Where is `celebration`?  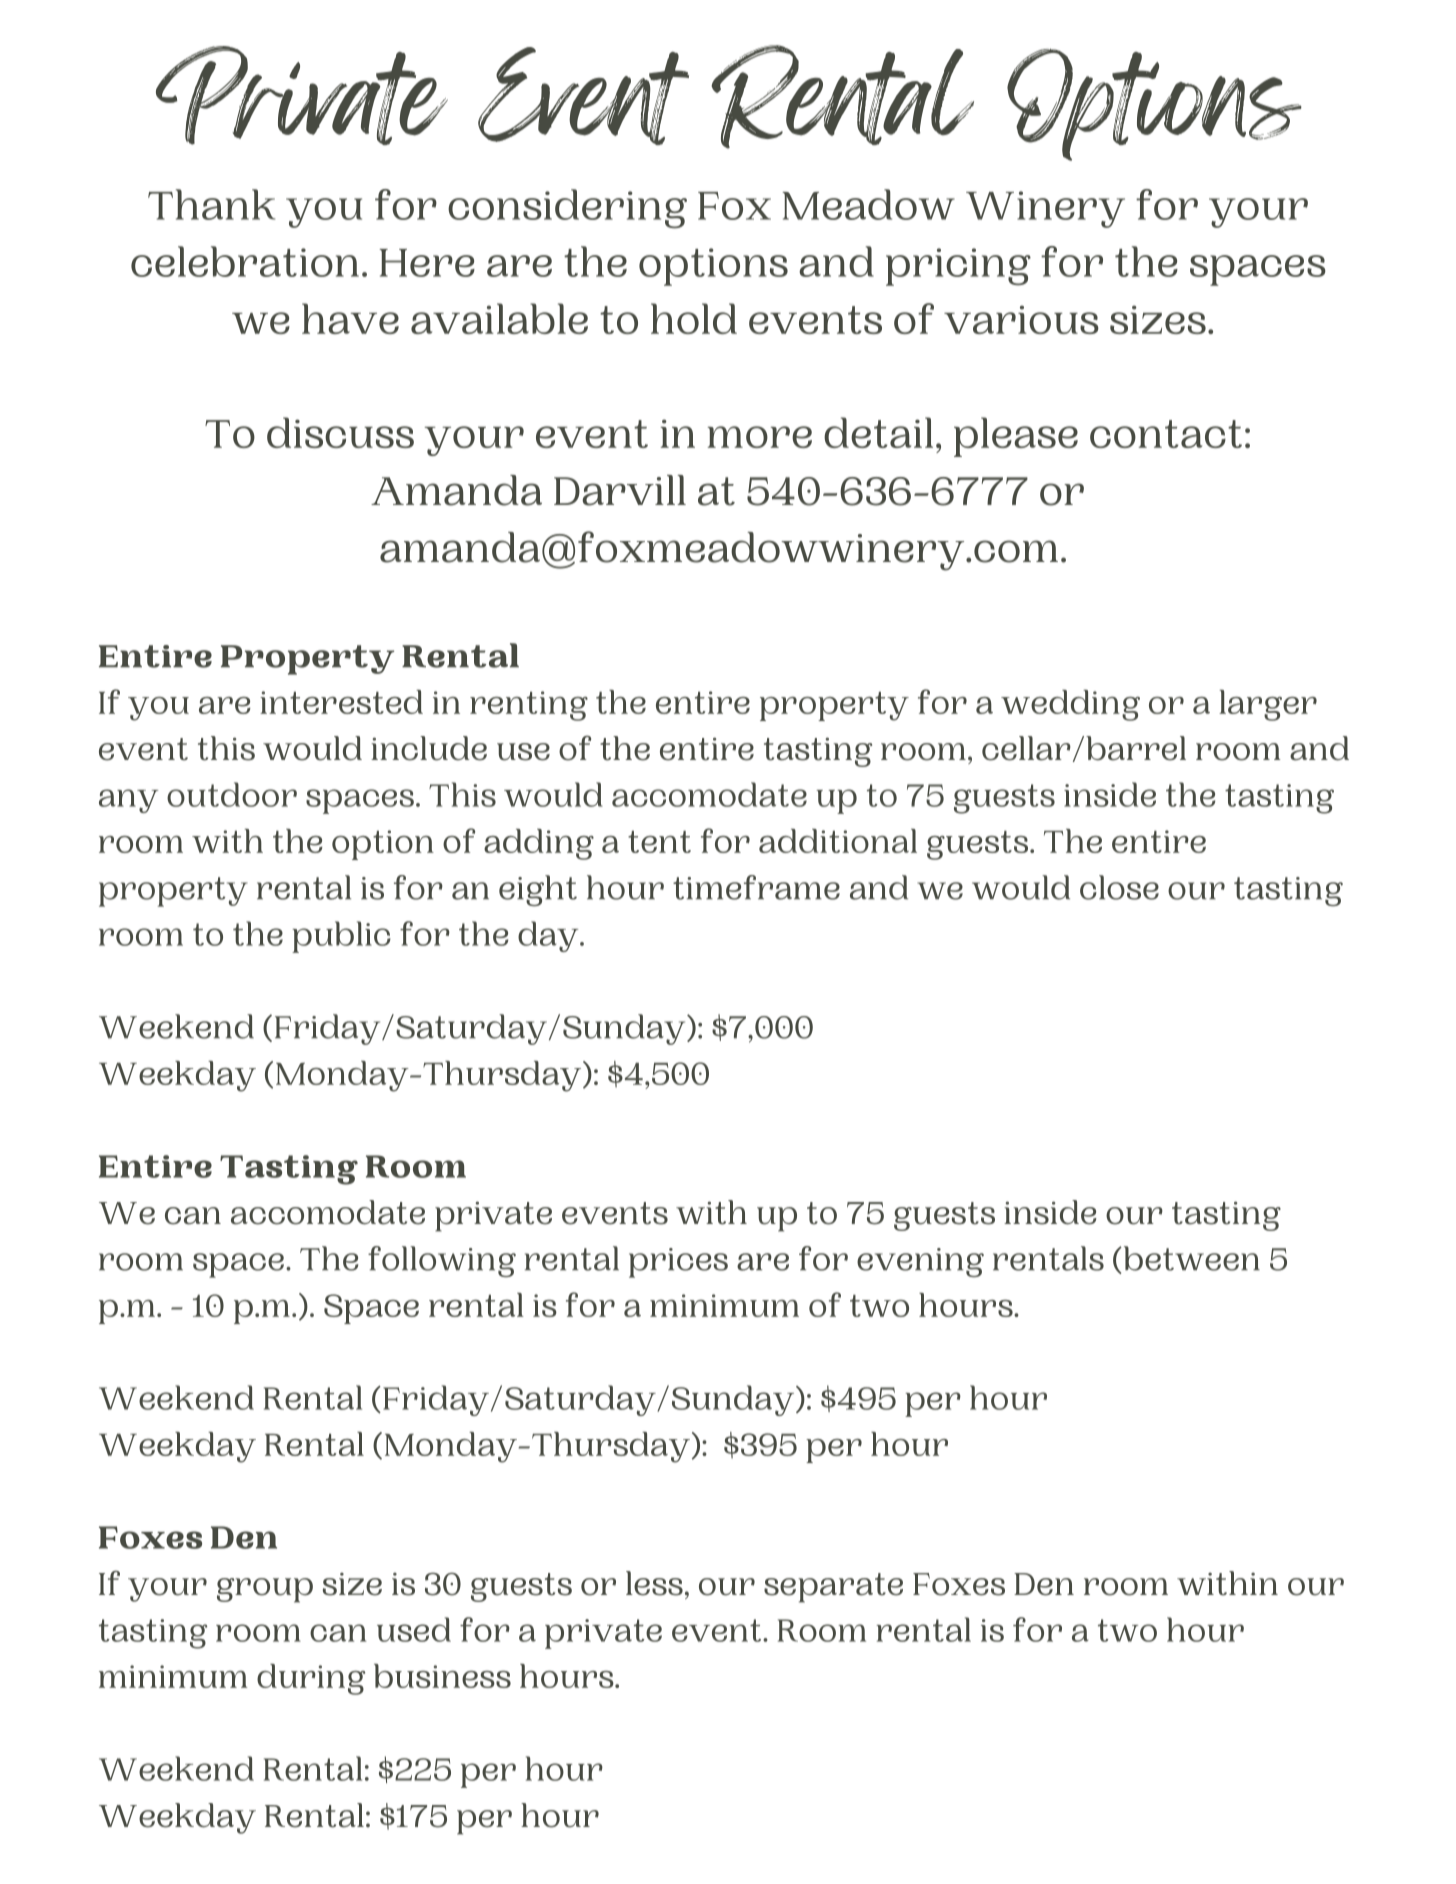 celebration is located at coordinates (245, 261).
